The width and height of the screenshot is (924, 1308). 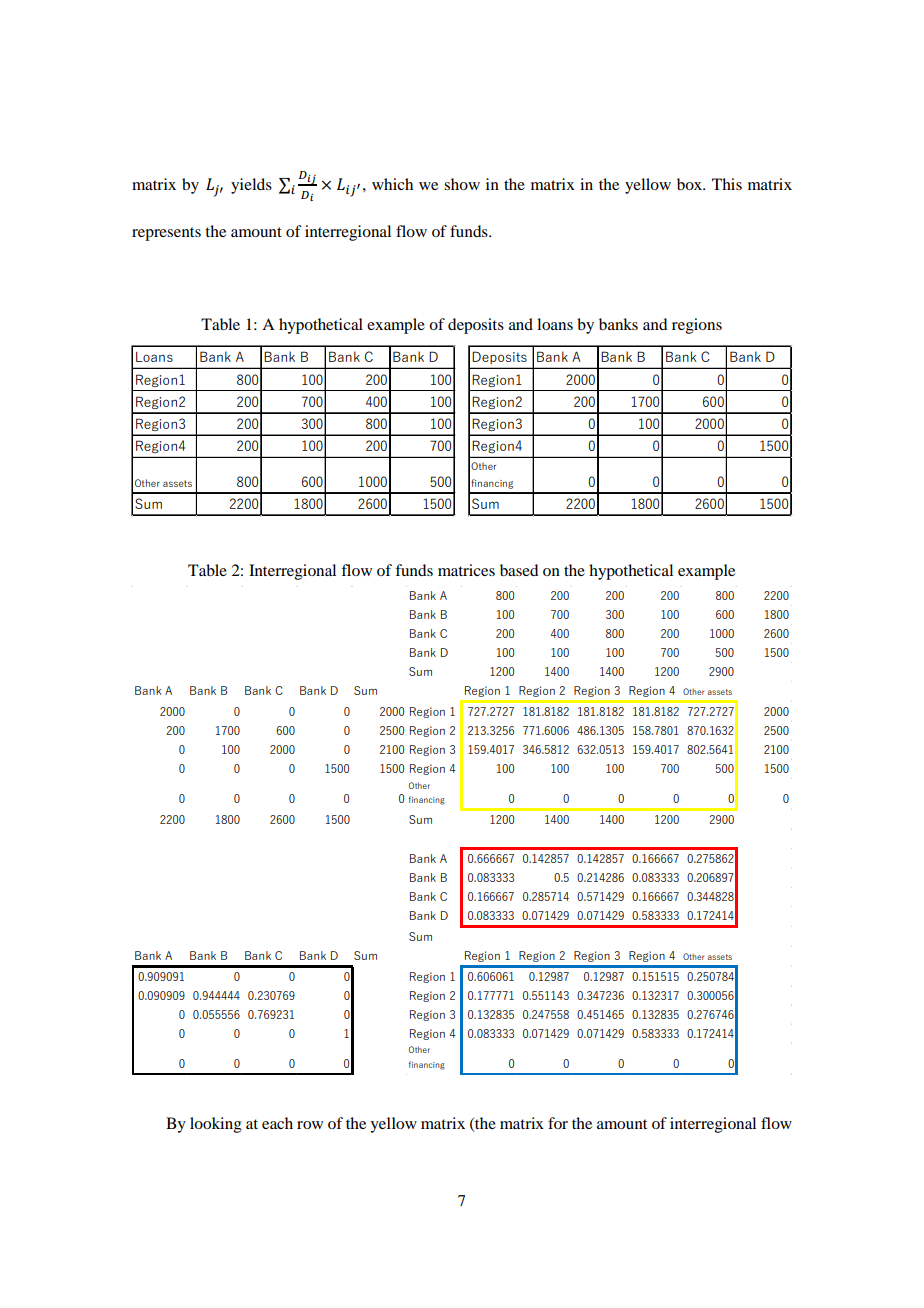 What do you see at coordinates (727, 184) in the screenshot?
I see `This` at bounding box center [727, 184].
